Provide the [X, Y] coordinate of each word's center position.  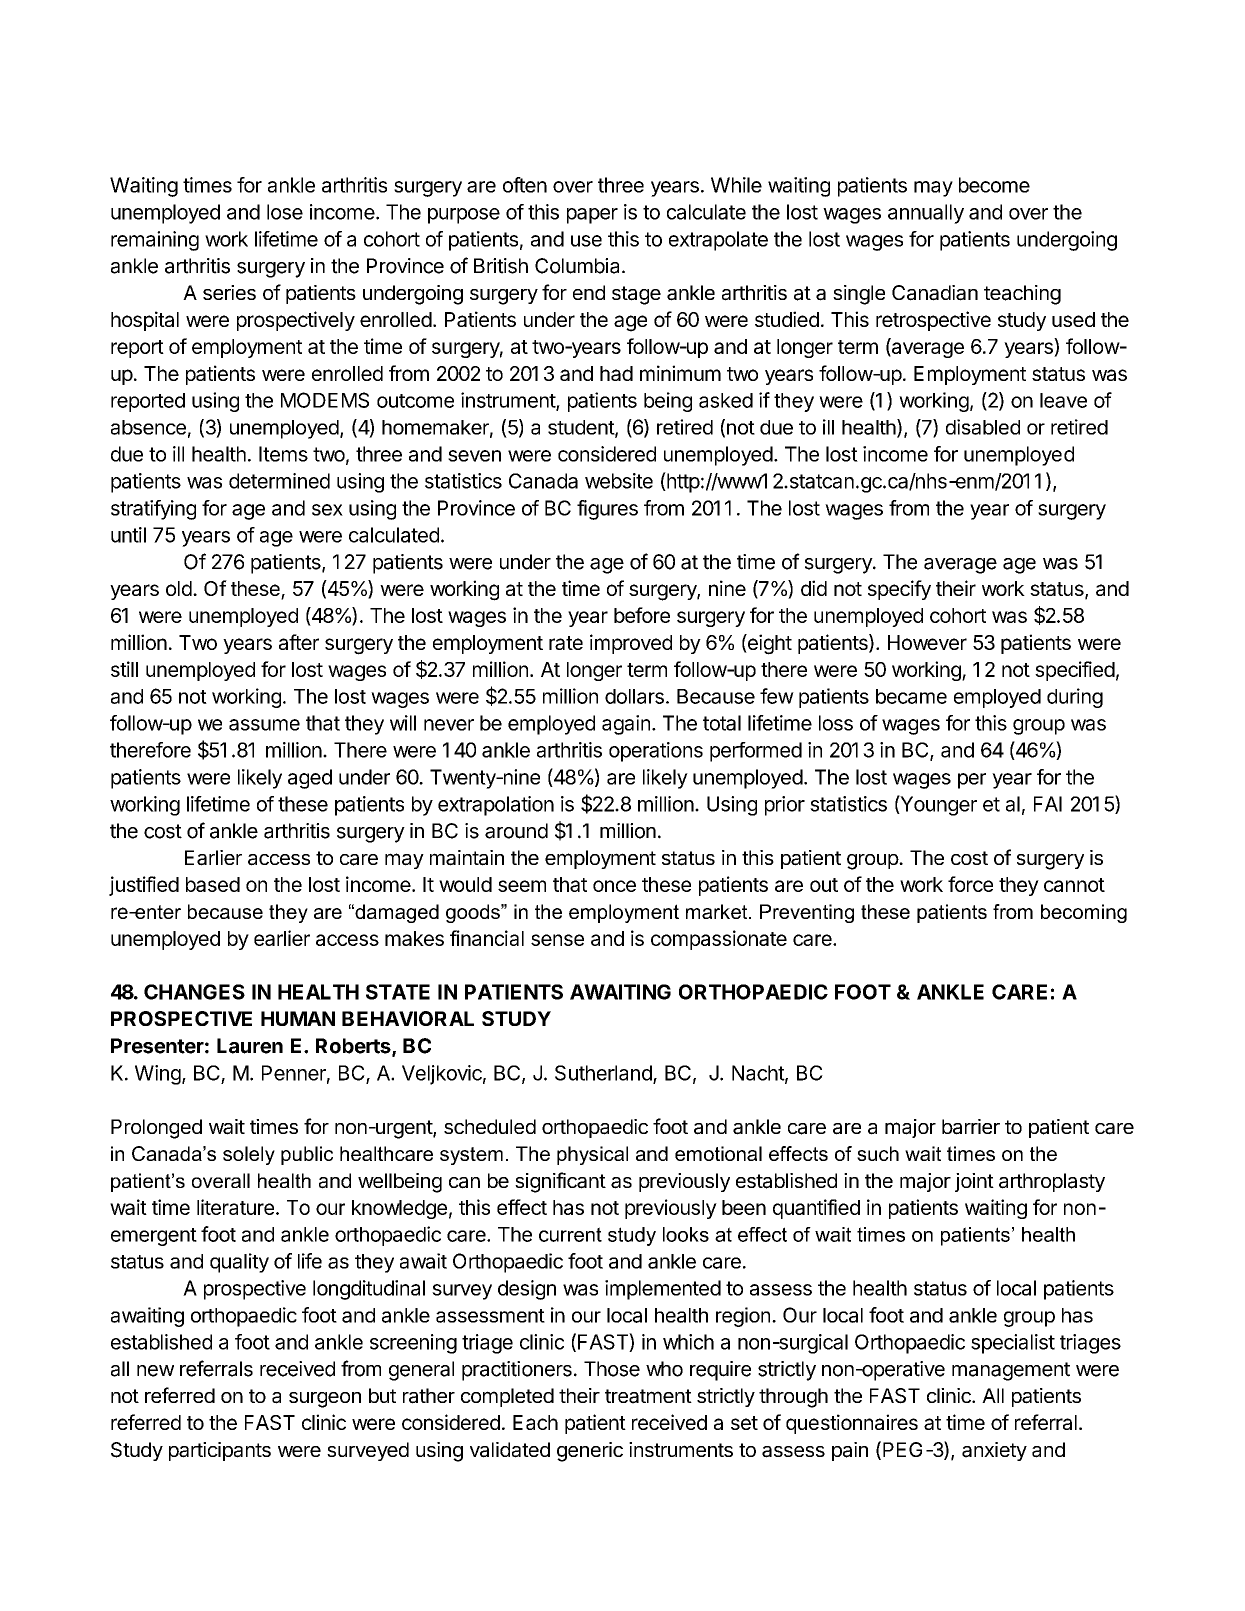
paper [592, 216]
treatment [648, 1396]
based [213, 884]
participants [220, 1451]
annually [926, 214]
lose [285, 212]
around [516, 831]
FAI [1048, 804]
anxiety [994, 1451]
